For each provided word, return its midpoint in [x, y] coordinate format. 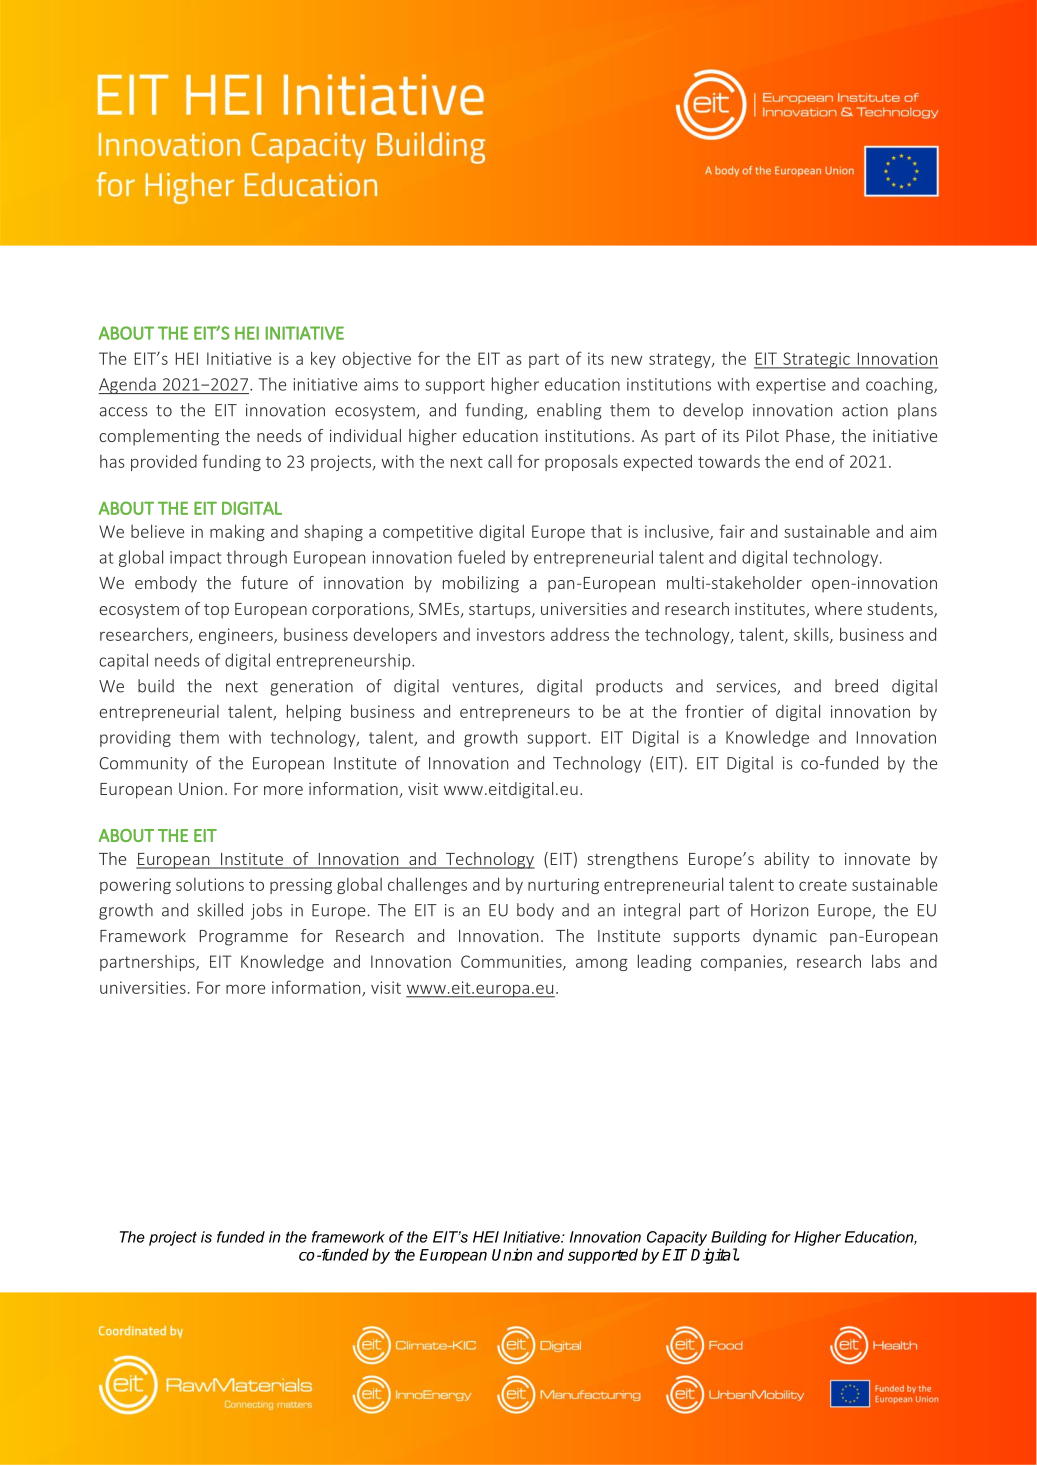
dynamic [785, 937]
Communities [512, 962]
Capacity [677, 1238]
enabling [569, 411]
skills [812, 635]
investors [511, 634]
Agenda [128, 385]
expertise [791, 386]
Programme [244, 938]
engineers [237, 636]
